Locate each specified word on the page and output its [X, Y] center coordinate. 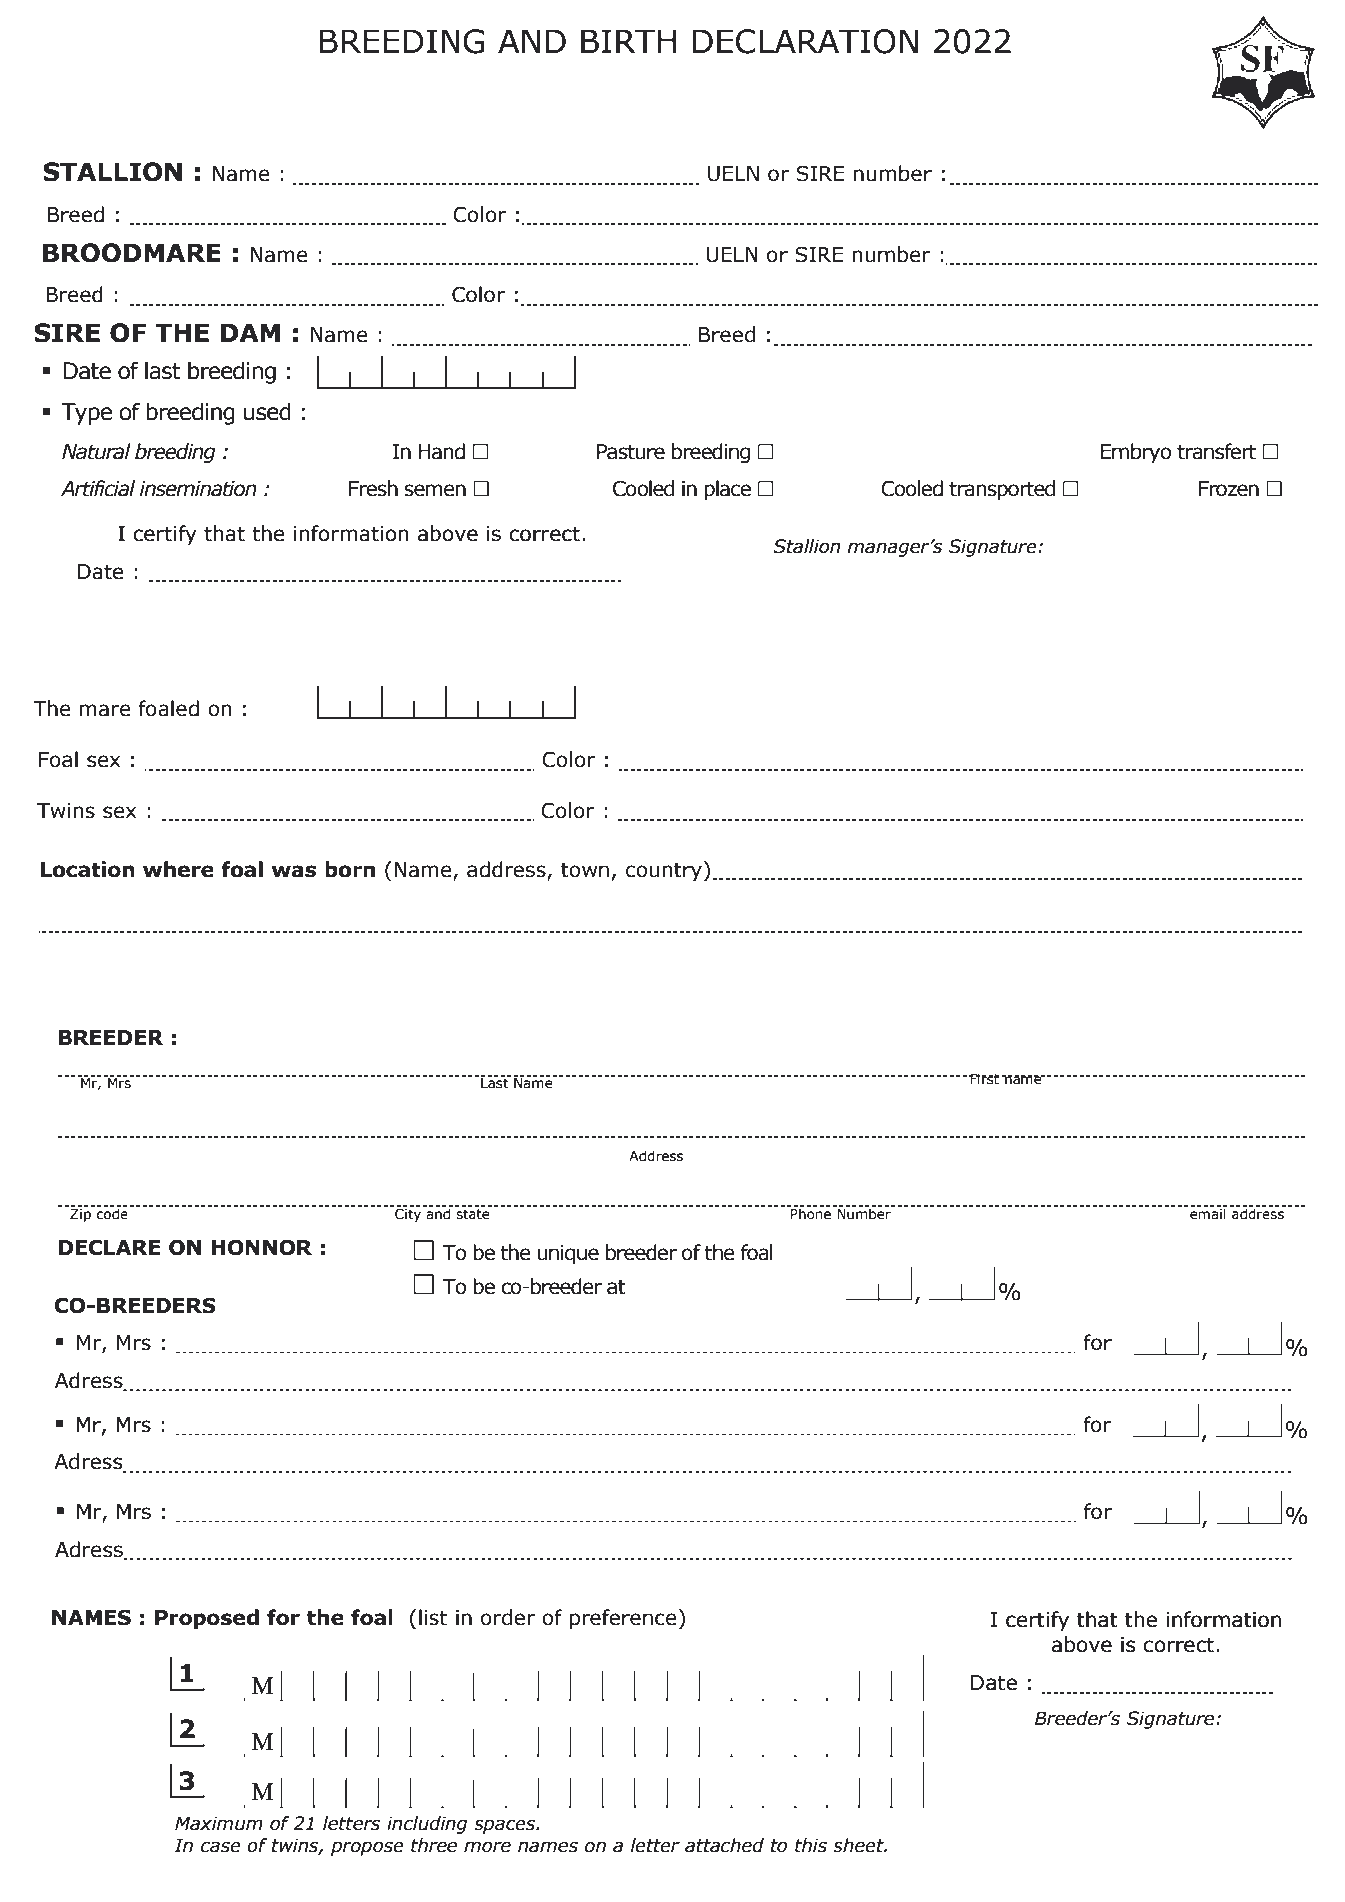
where [178, 869]
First [984, 1079]
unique [568, 1254]
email [1208, 1213]
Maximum [219, 1823]
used [267, 411]
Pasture [631, 452]
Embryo [1136, 453]
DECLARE [109, 1247]
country [664, 871]
